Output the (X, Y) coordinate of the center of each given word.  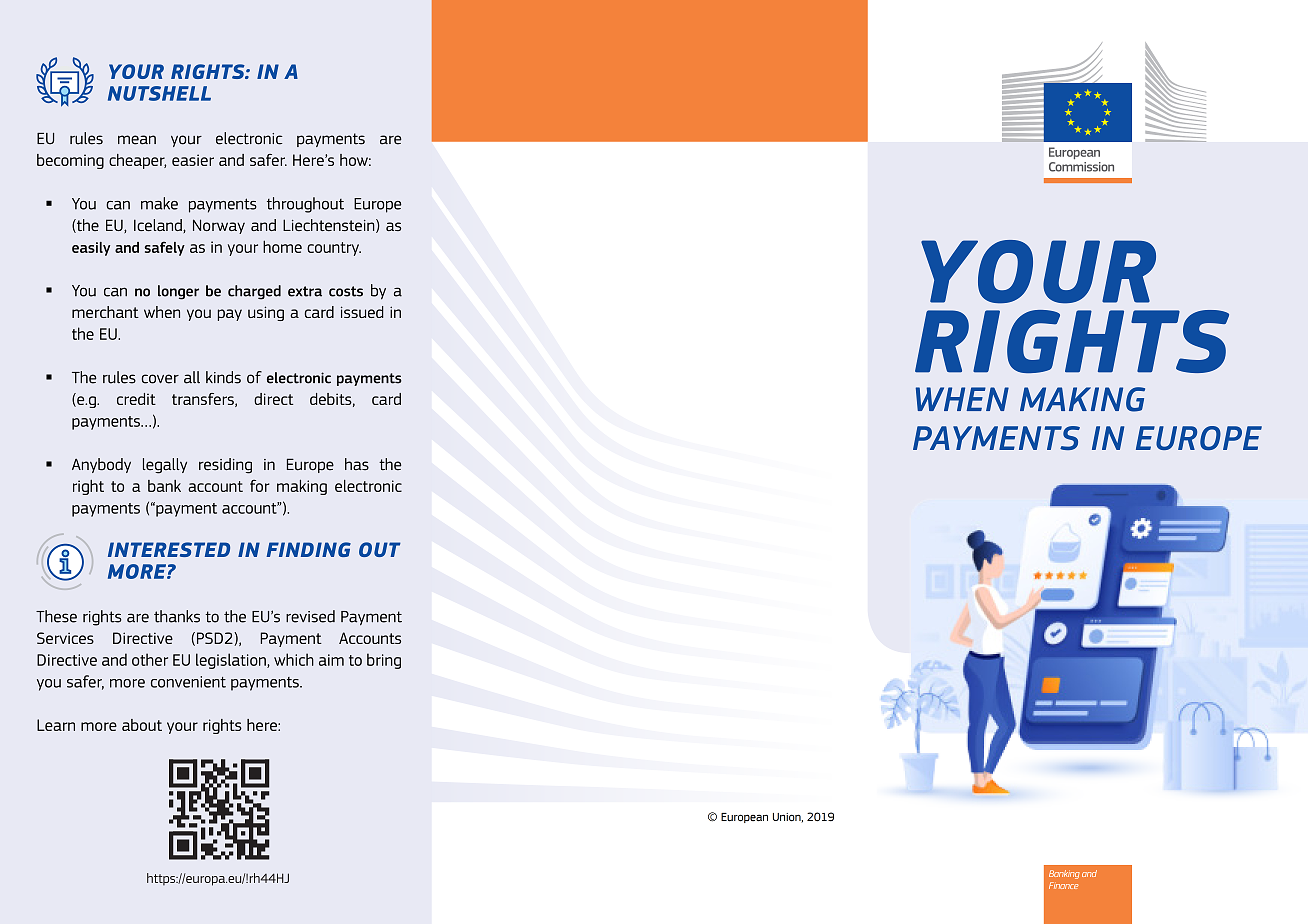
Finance (1063, 885)
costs (346, 291)
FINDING (308, 549)
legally (165, 466)
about (142, 725)
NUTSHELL (159, 93)
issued (362, 312)
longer (178, 292)
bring (384, 661)
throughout (305, 205)
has (357, 464)
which (294, 659)
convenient (188, 682)
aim (331, 660)
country (334, 249)
